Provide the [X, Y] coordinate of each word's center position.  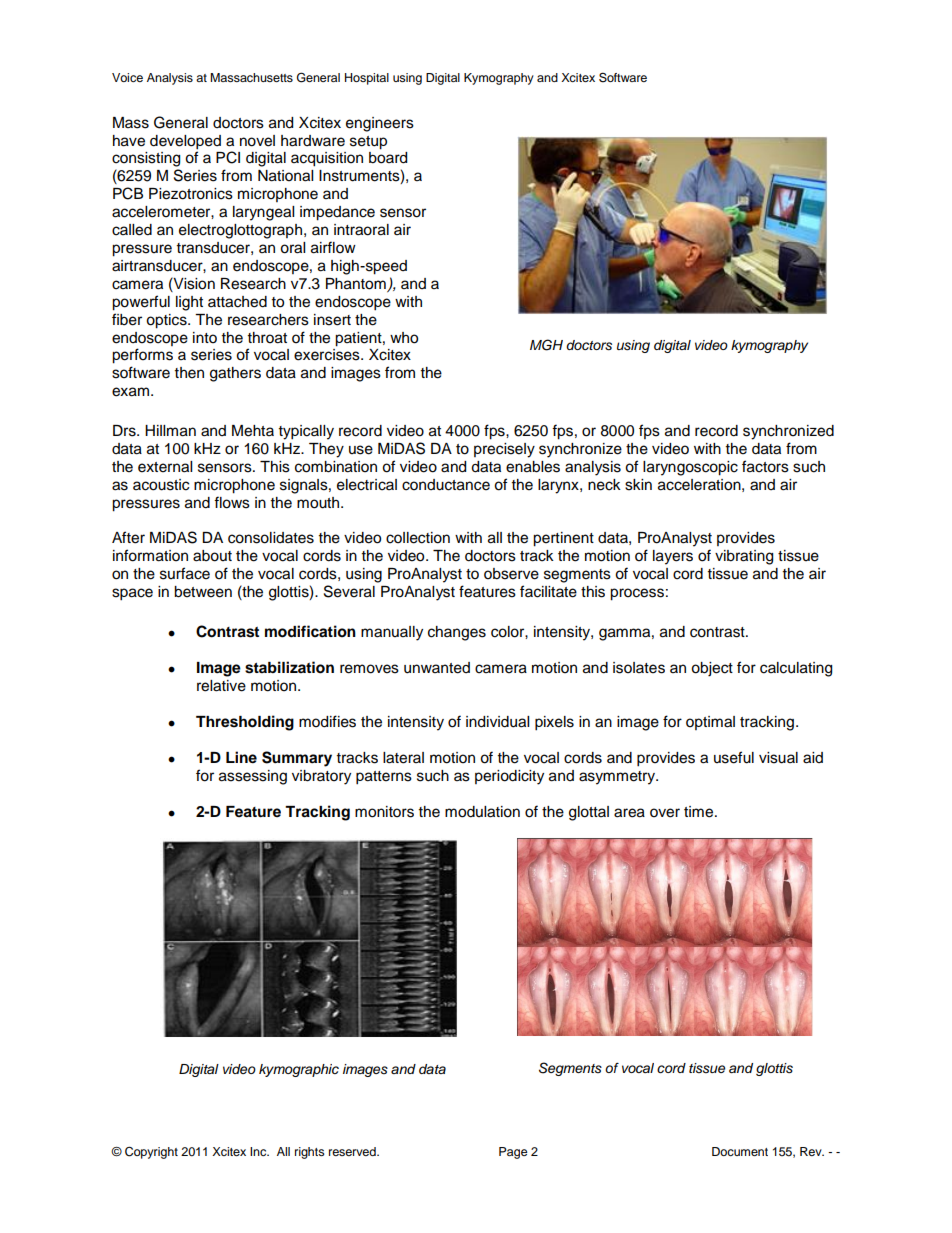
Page [513, 1153]
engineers [380, 124]
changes [457, 633]
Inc [259, 1151]
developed [185, 142]
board [388, 158]
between [203, 592]
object [712, 669]
